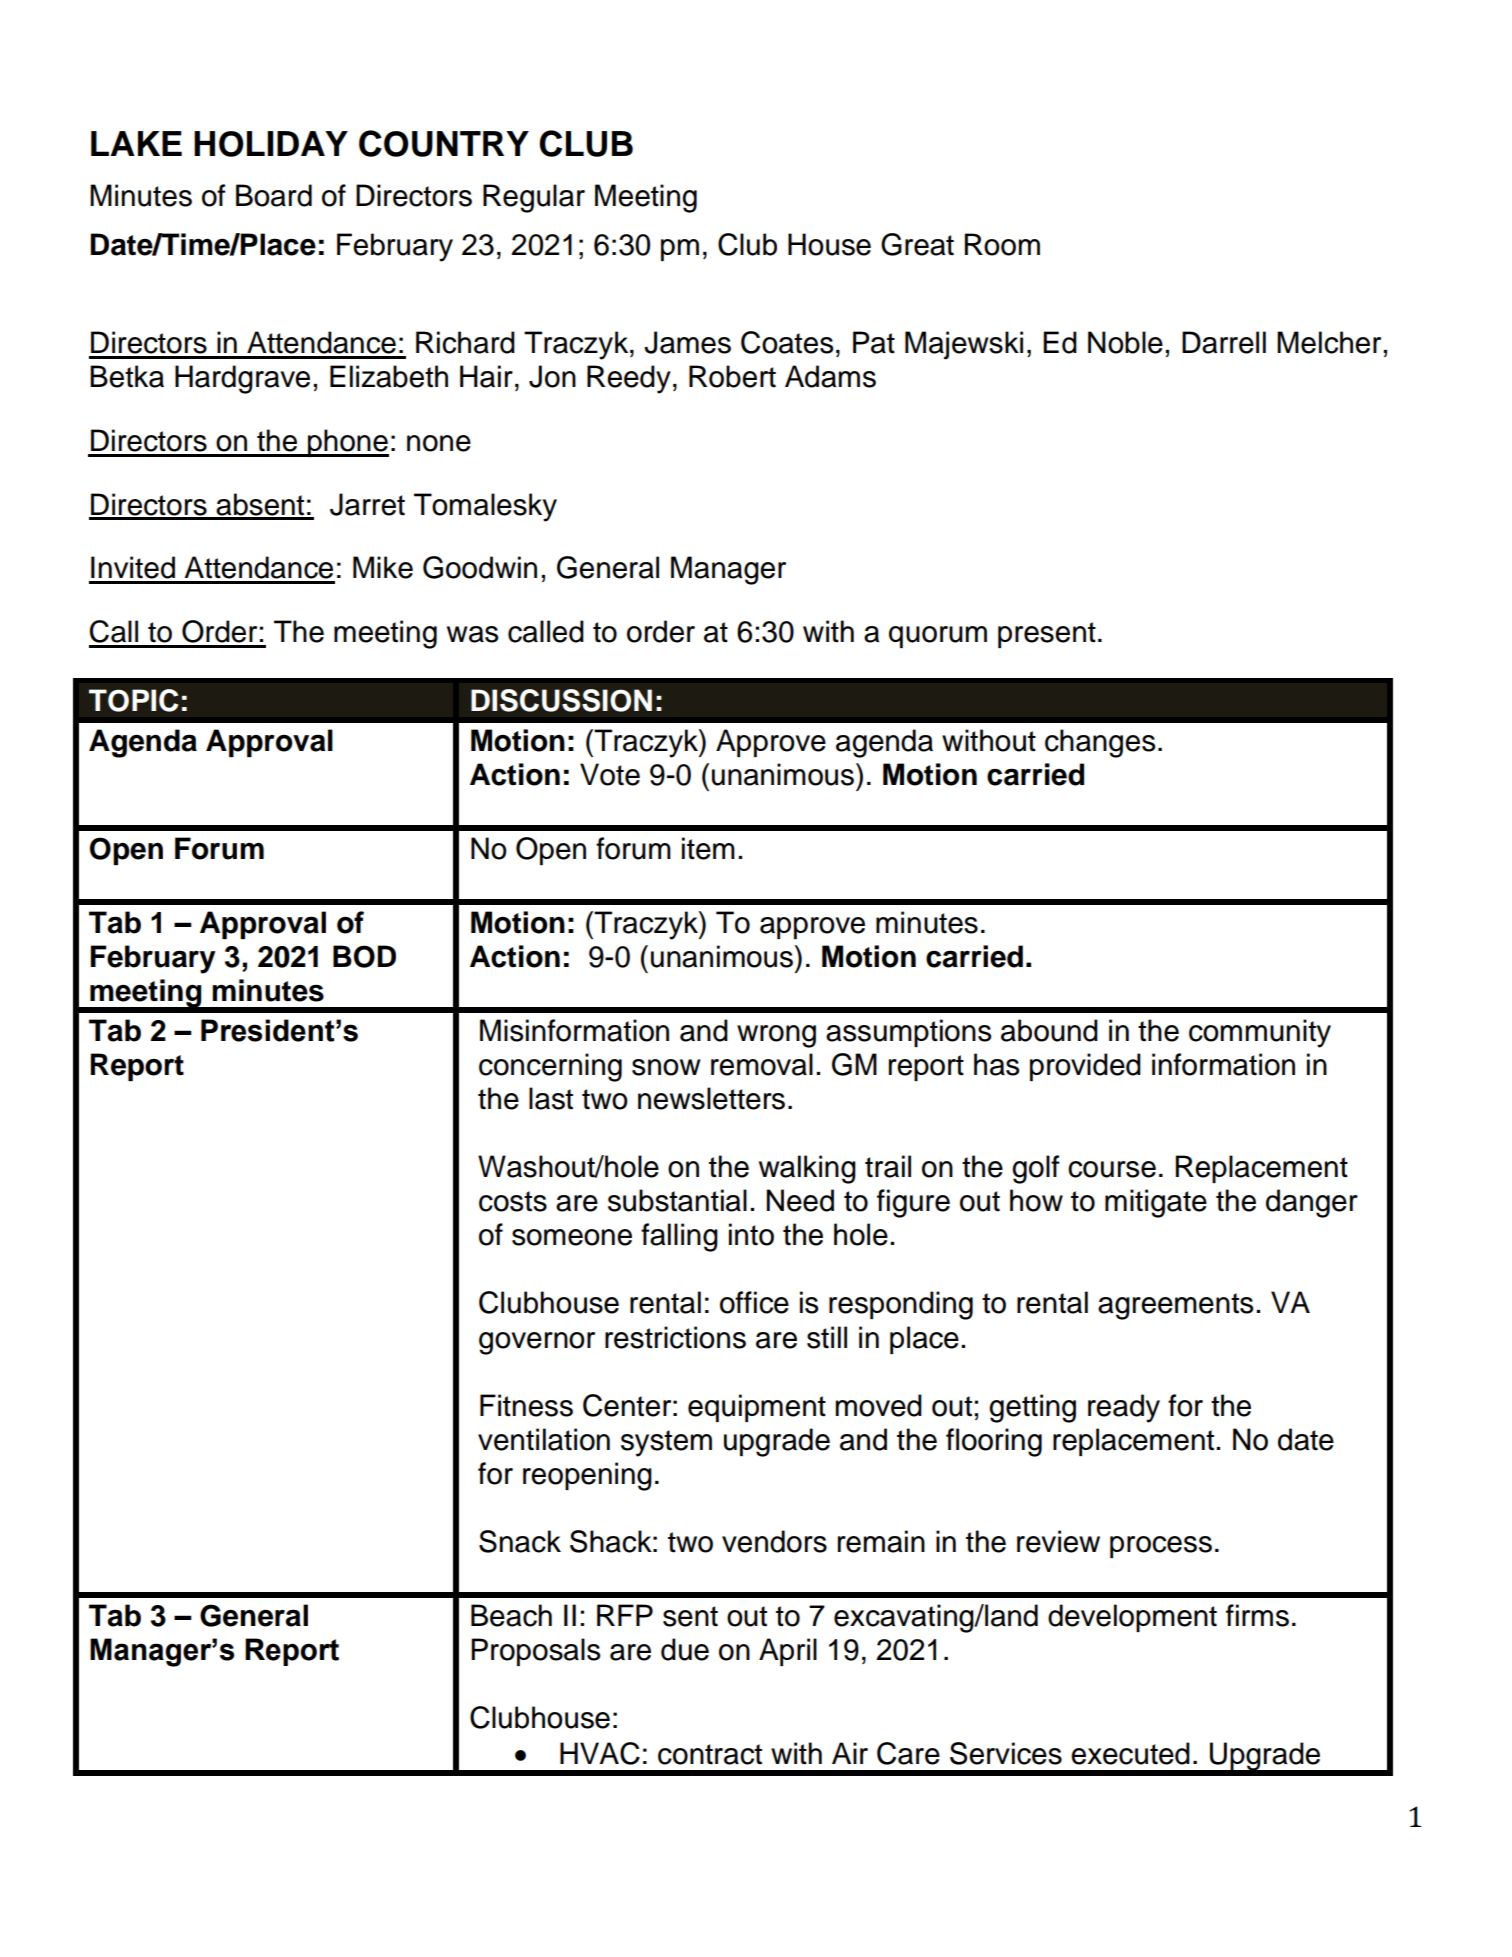  Describe the element at coordinates (383, 567) in the screenshot. I see `Mike` at that location.
